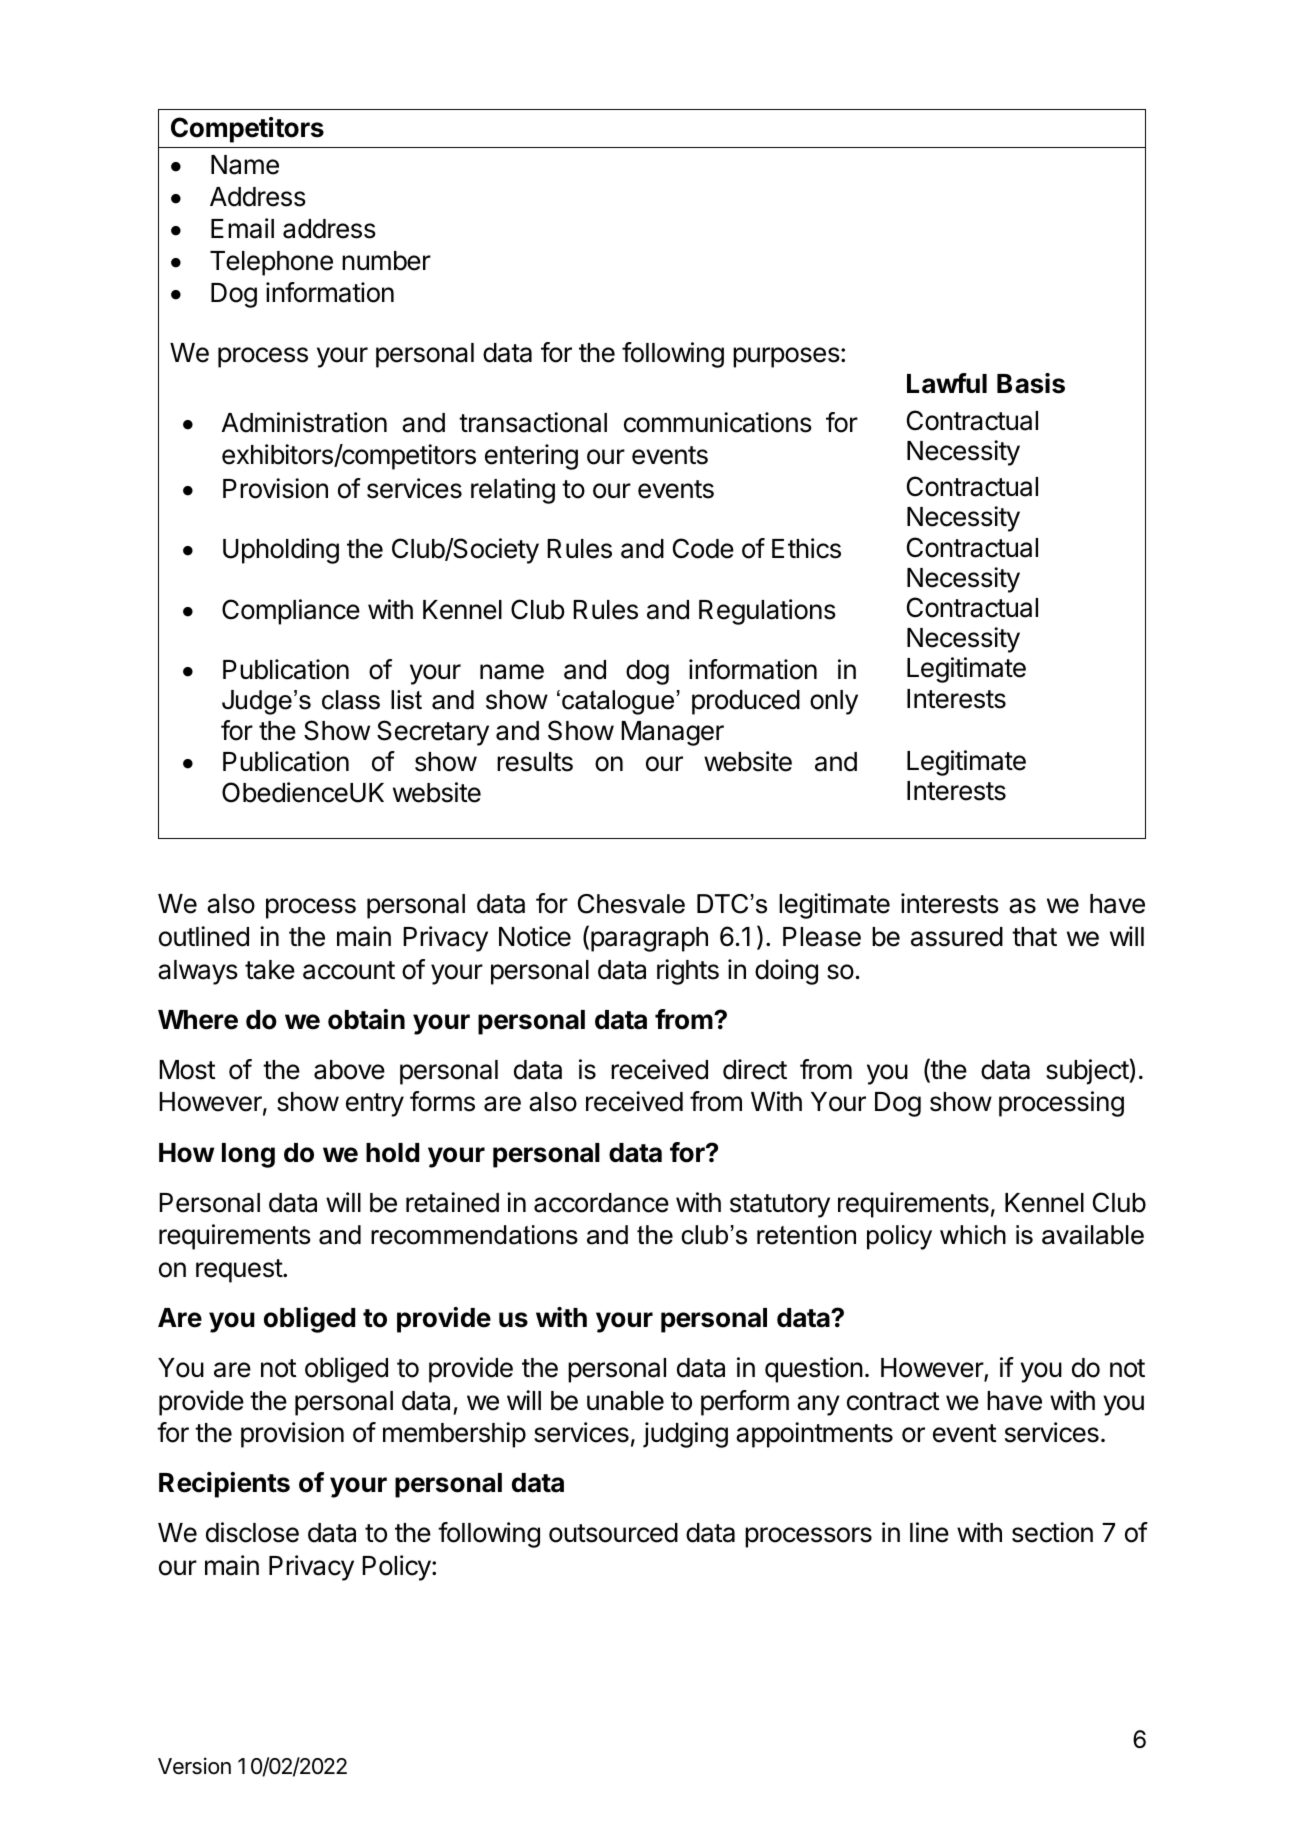 The height and width of the screenshot is (1843, 1303). Describe the element at coordinates (194, 1766) in the screenshot. I see `Version` at that location.
